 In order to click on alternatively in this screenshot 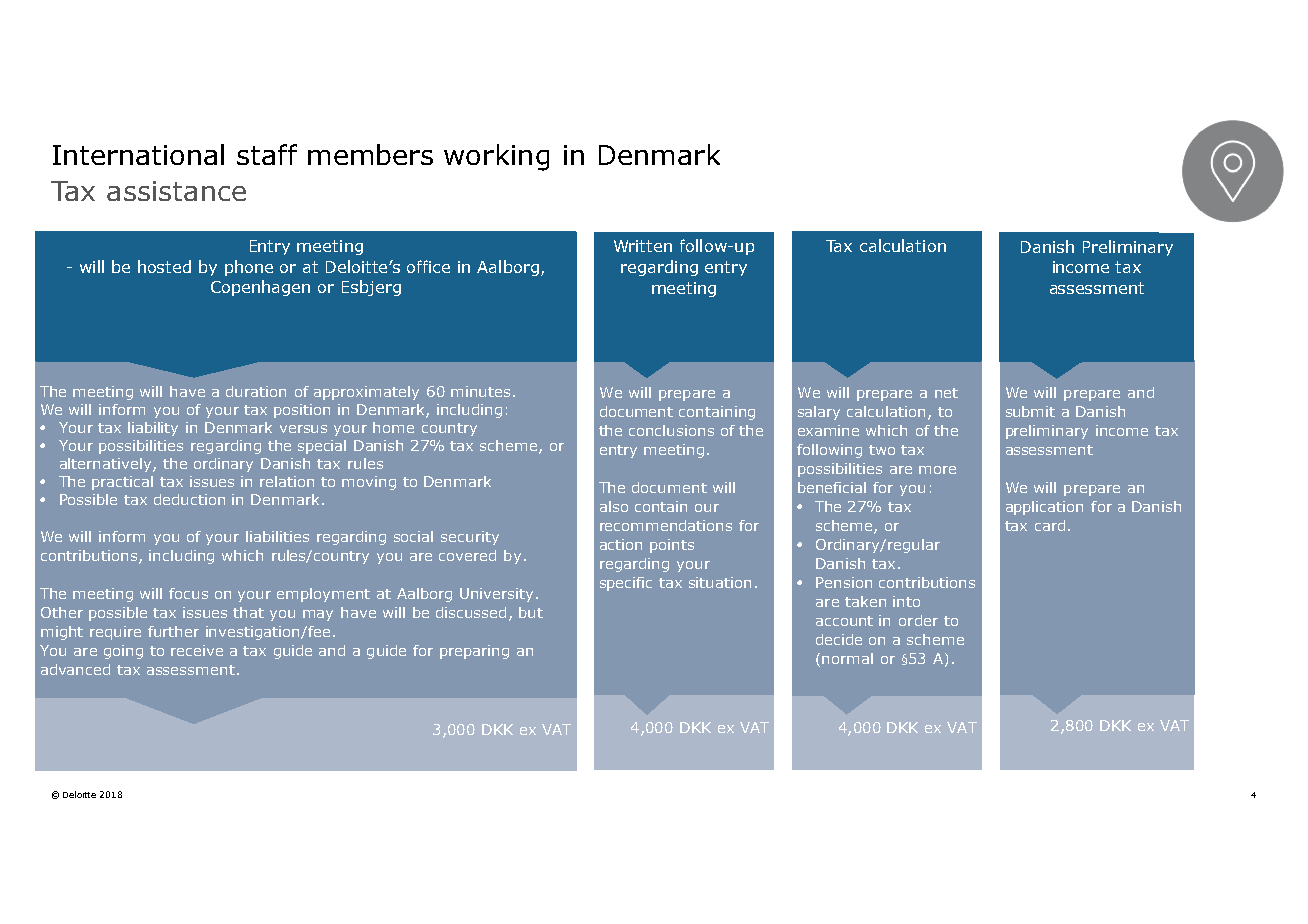, I will do `click(107, 465)`.
